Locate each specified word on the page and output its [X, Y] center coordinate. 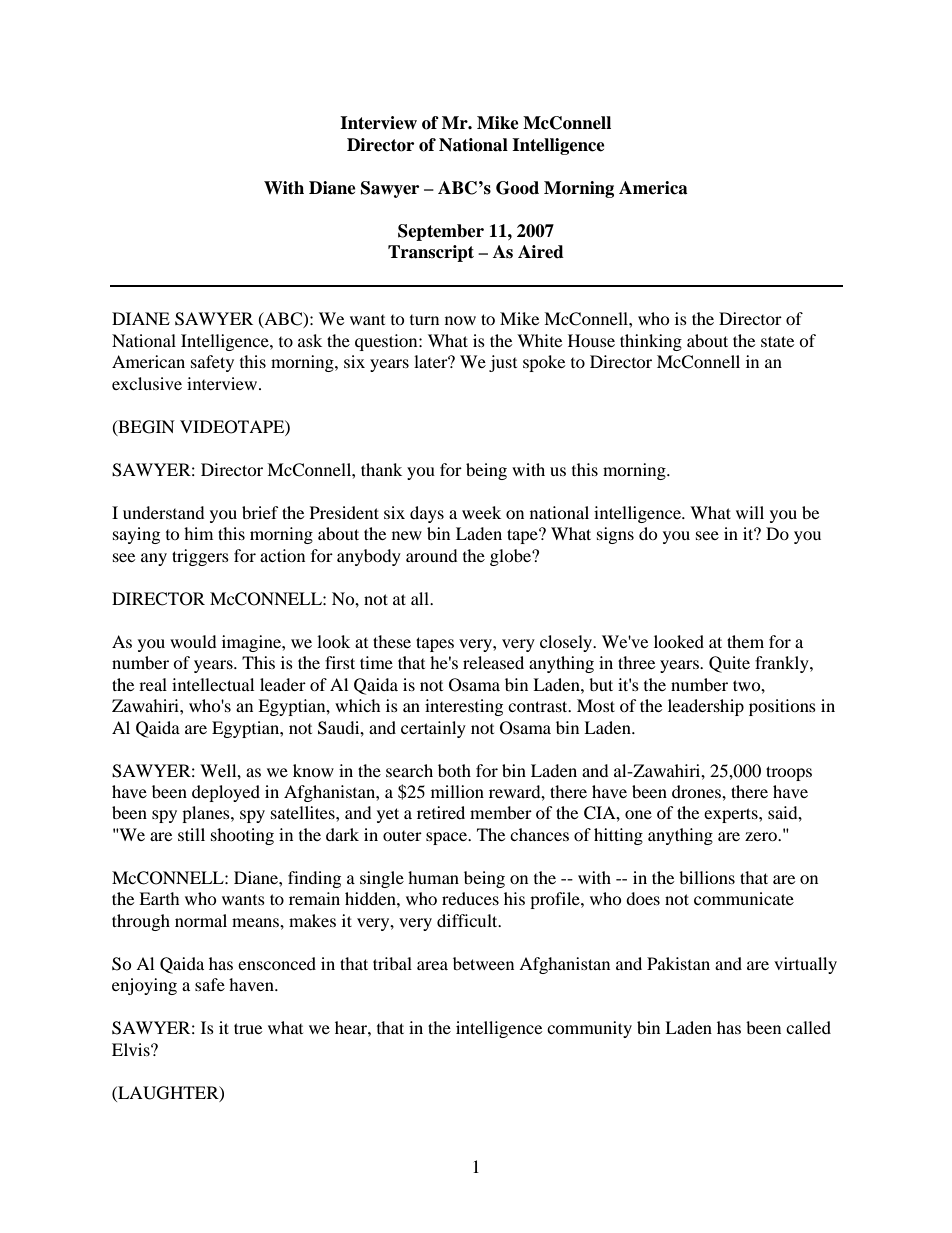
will [750, 512]
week [481, 512]
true [248, 1028]
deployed [226, 793]
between [483, 963]
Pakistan [678, 963]
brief [260, 512]
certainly [433, 729]
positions [782, 707]
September [441, 232]
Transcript [431, 253]
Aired [541, 252]
